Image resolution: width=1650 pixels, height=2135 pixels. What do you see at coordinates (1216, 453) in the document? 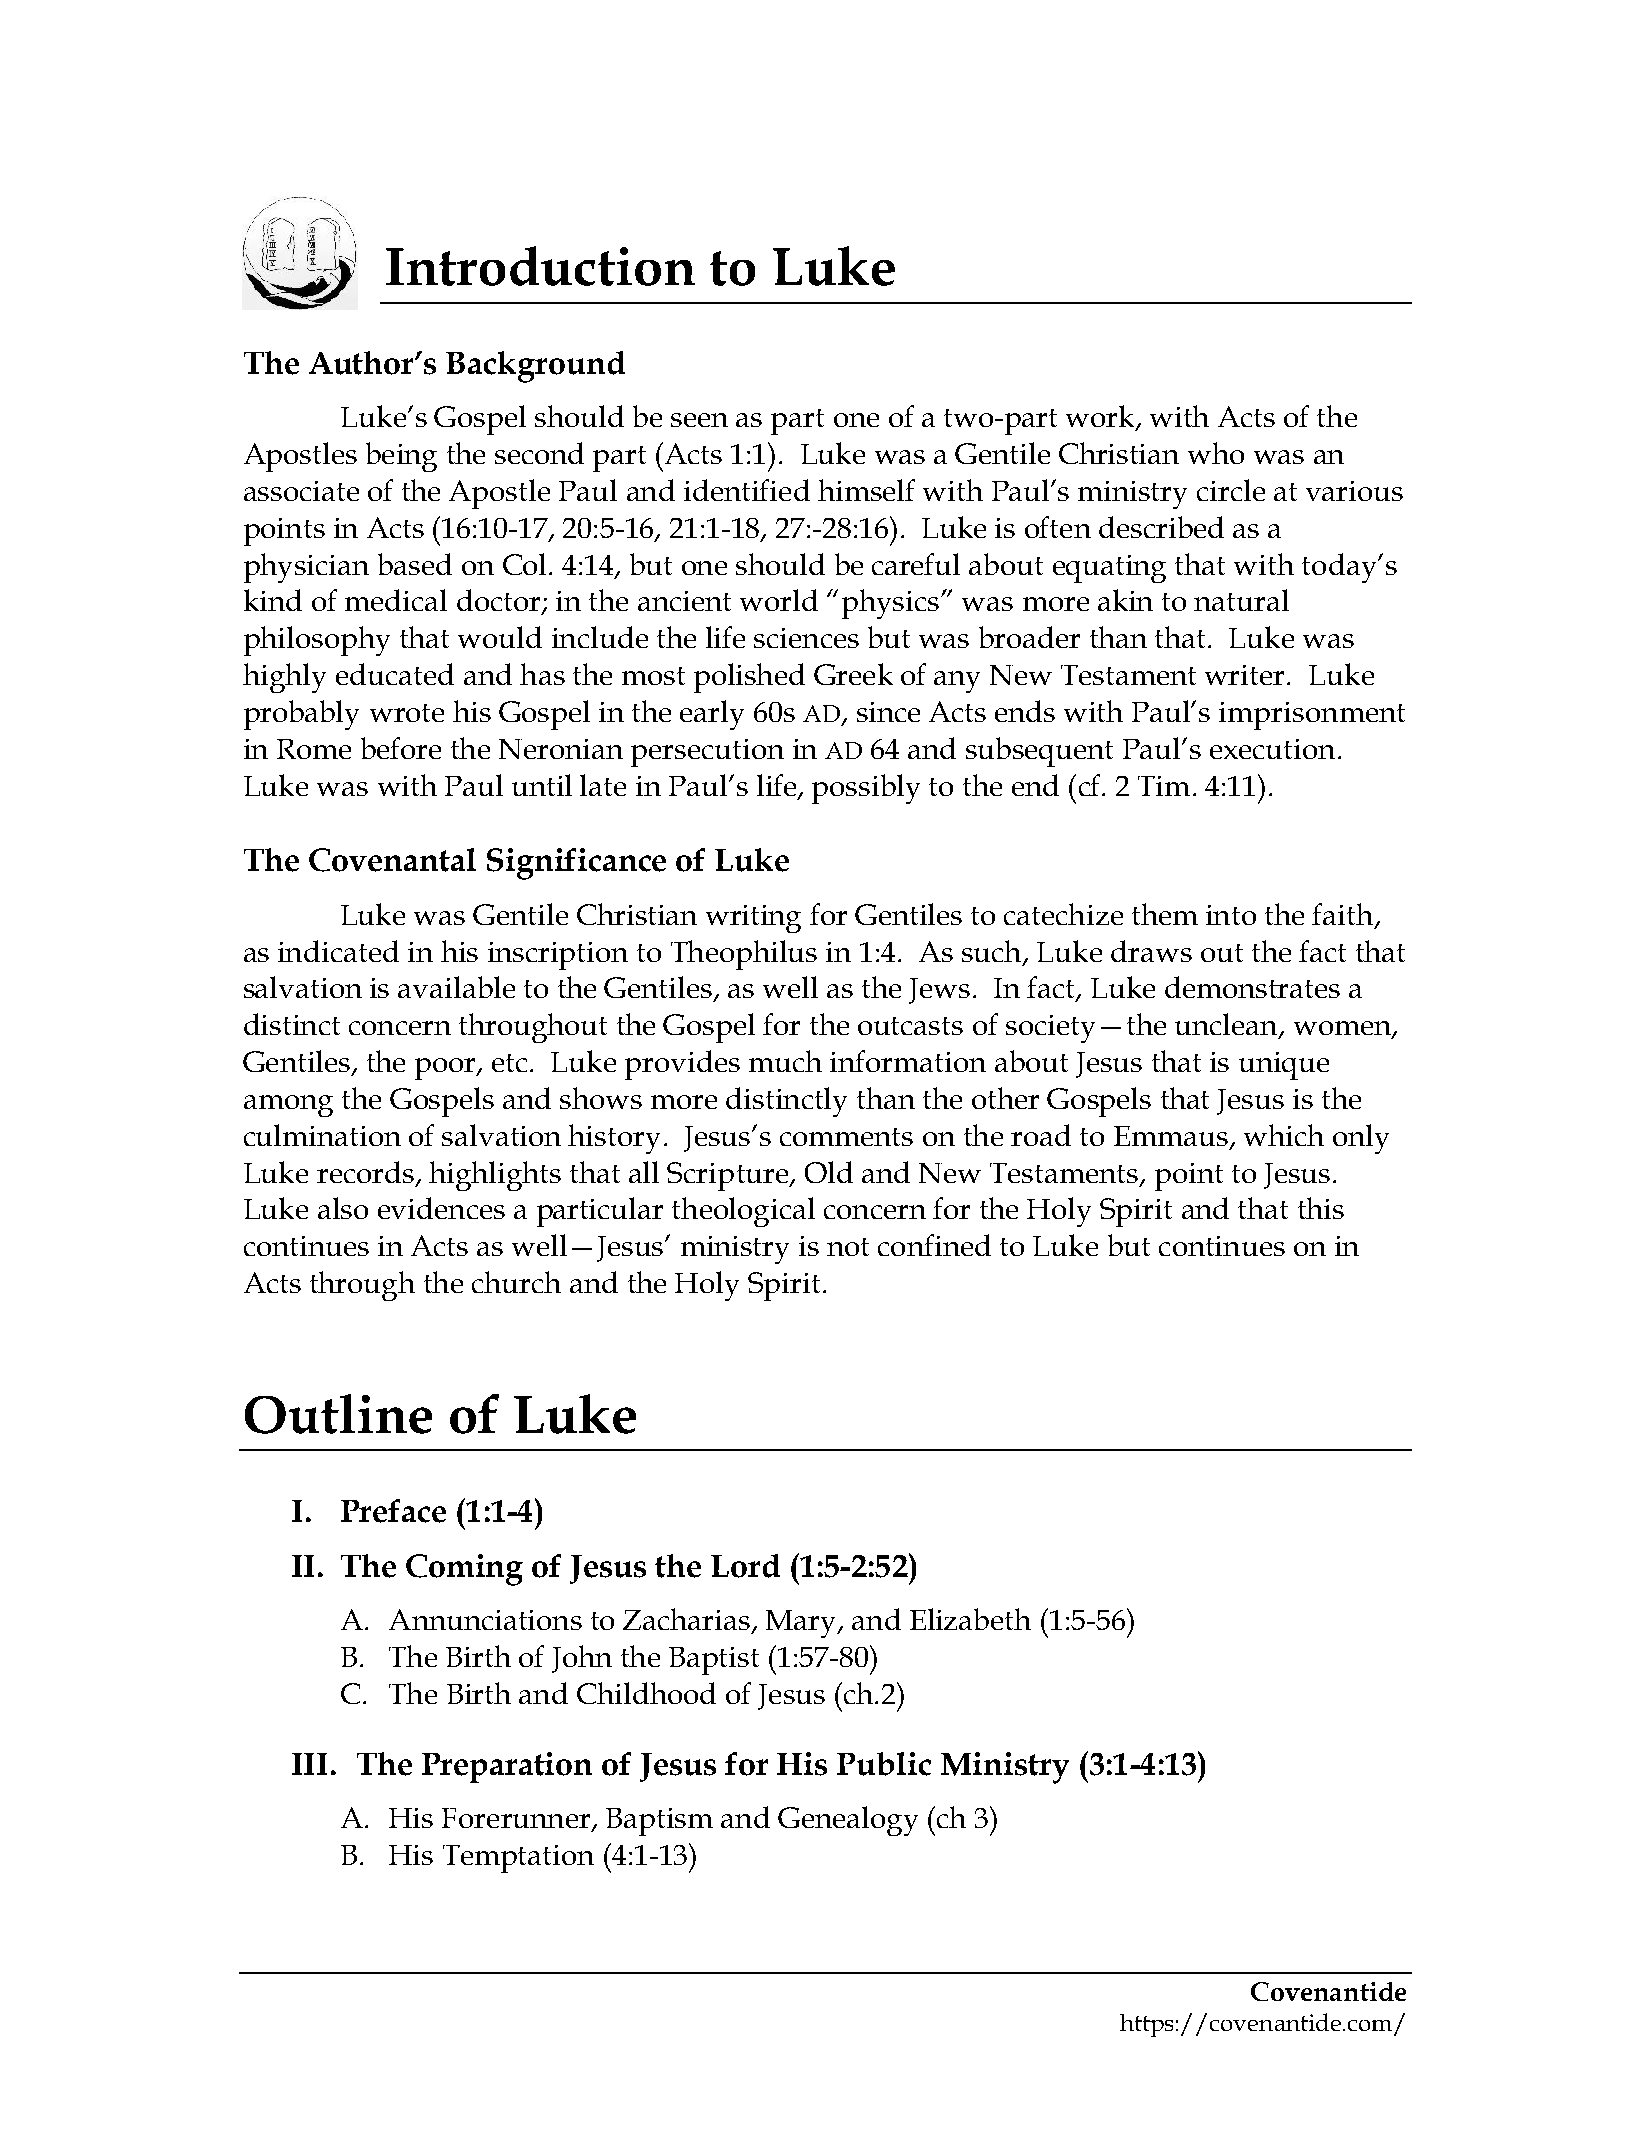
I see `who` at bounding box center [1216, 453].
